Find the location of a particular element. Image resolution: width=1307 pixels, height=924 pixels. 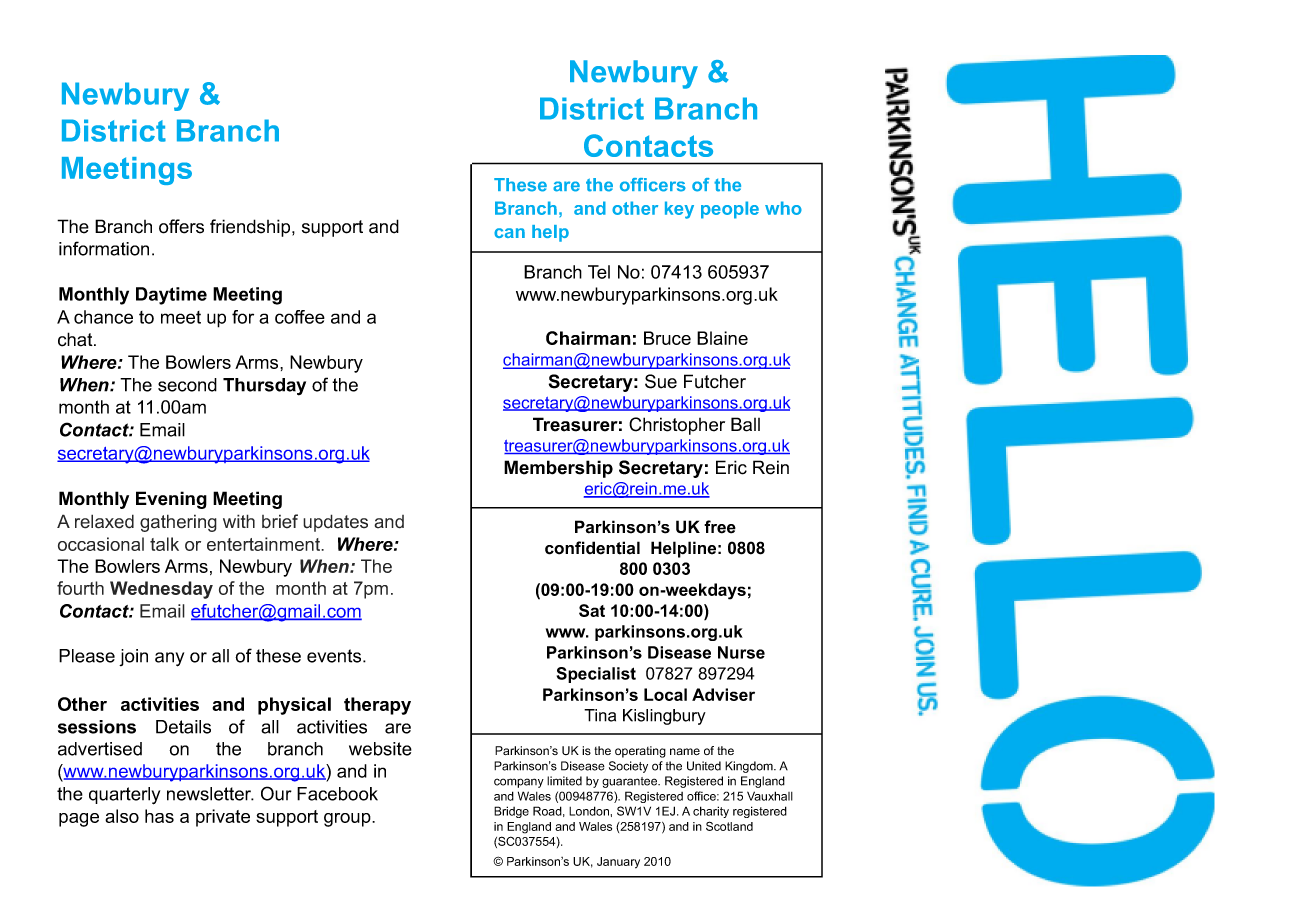

offers is located at coordinates (181, 226).
